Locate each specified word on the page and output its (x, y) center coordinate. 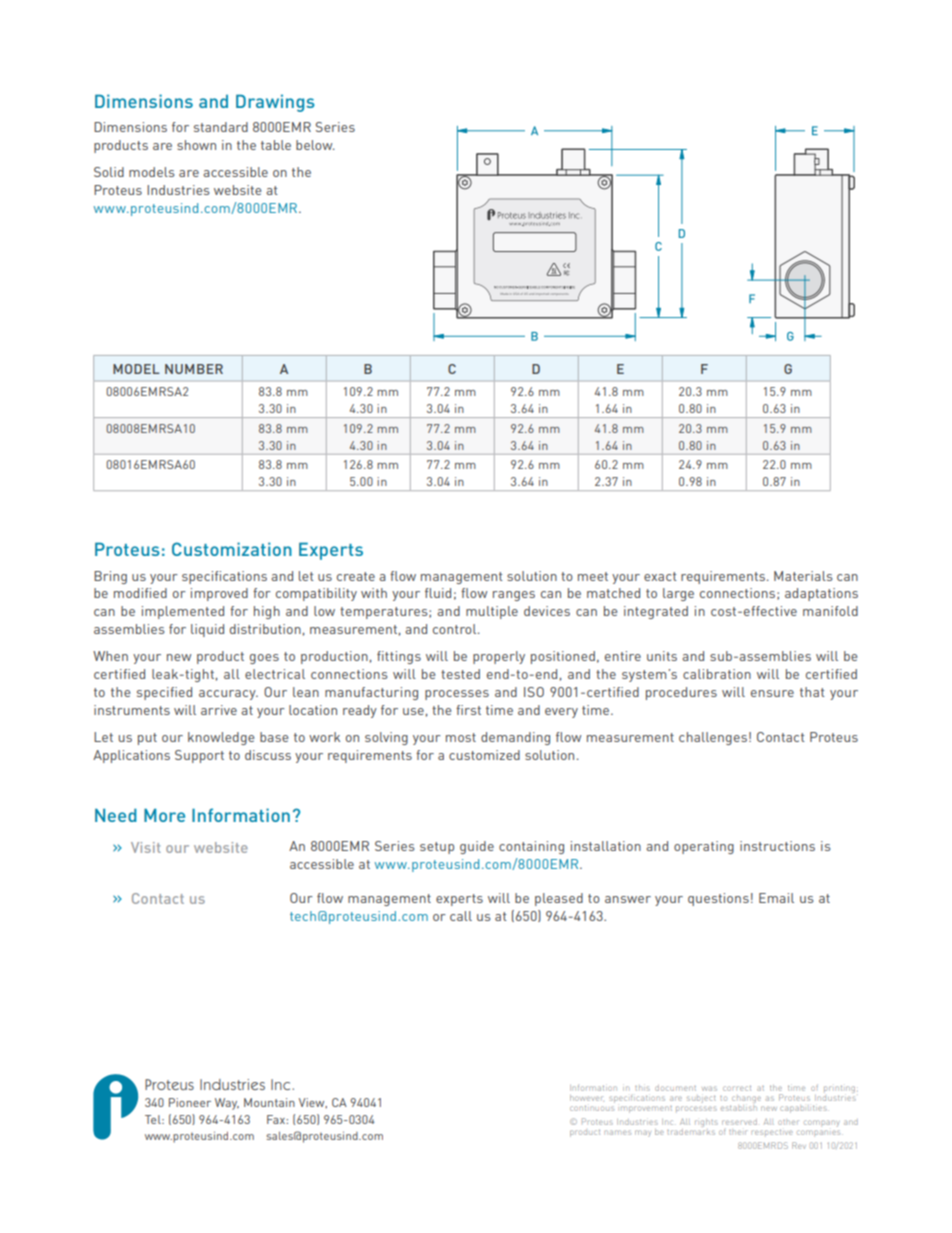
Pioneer (190, 1102)
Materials (803, 576)
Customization (232, 549)
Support (199, 756)
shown (196, 145)
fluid (438, 593)
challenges (713, 738)
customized (484, 755)
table (276, 145)
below (315, 145)
